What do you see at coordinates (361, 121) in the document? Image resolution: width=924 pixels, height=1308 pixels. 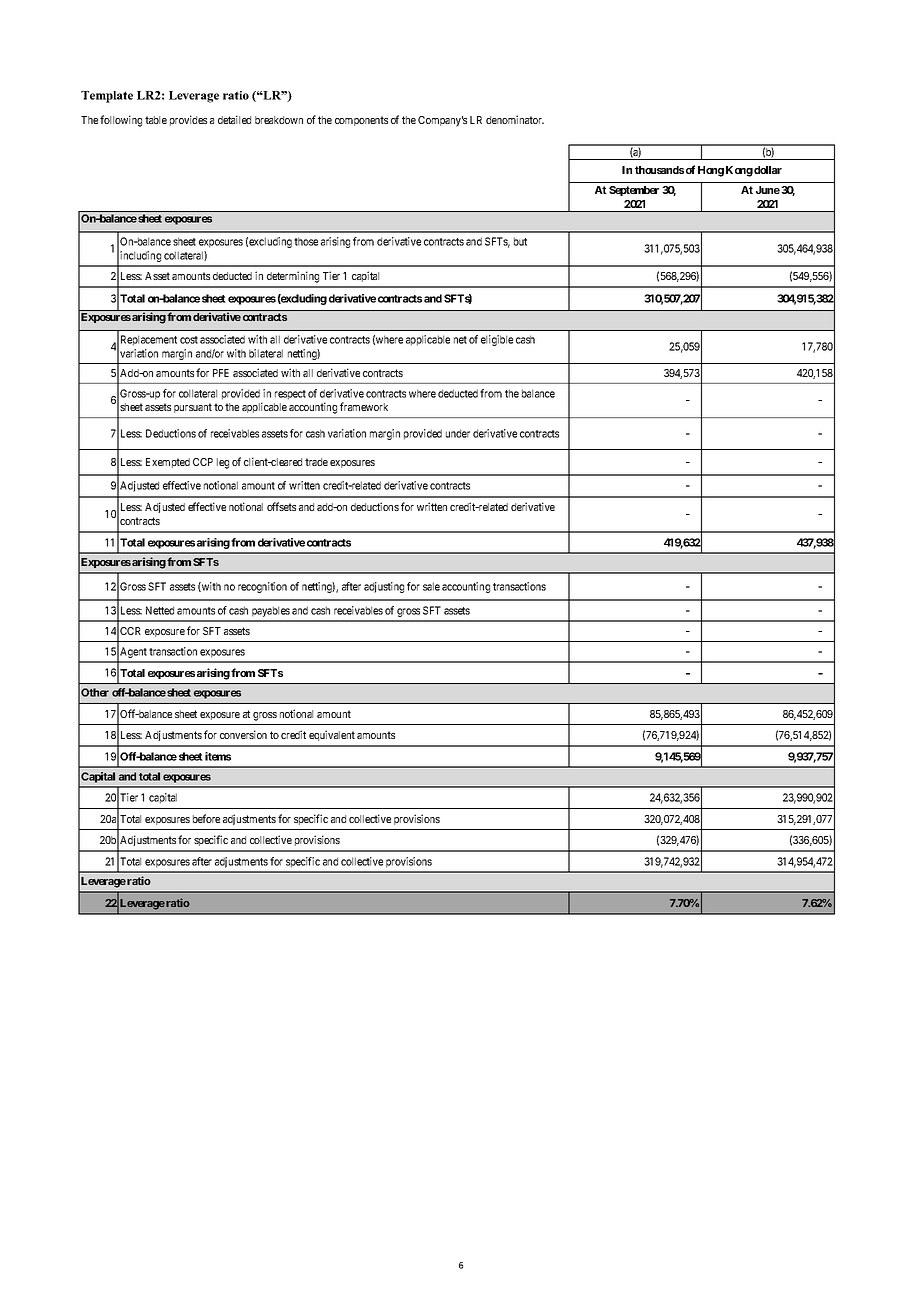 I see `components` at bounding box center [361, 121].
